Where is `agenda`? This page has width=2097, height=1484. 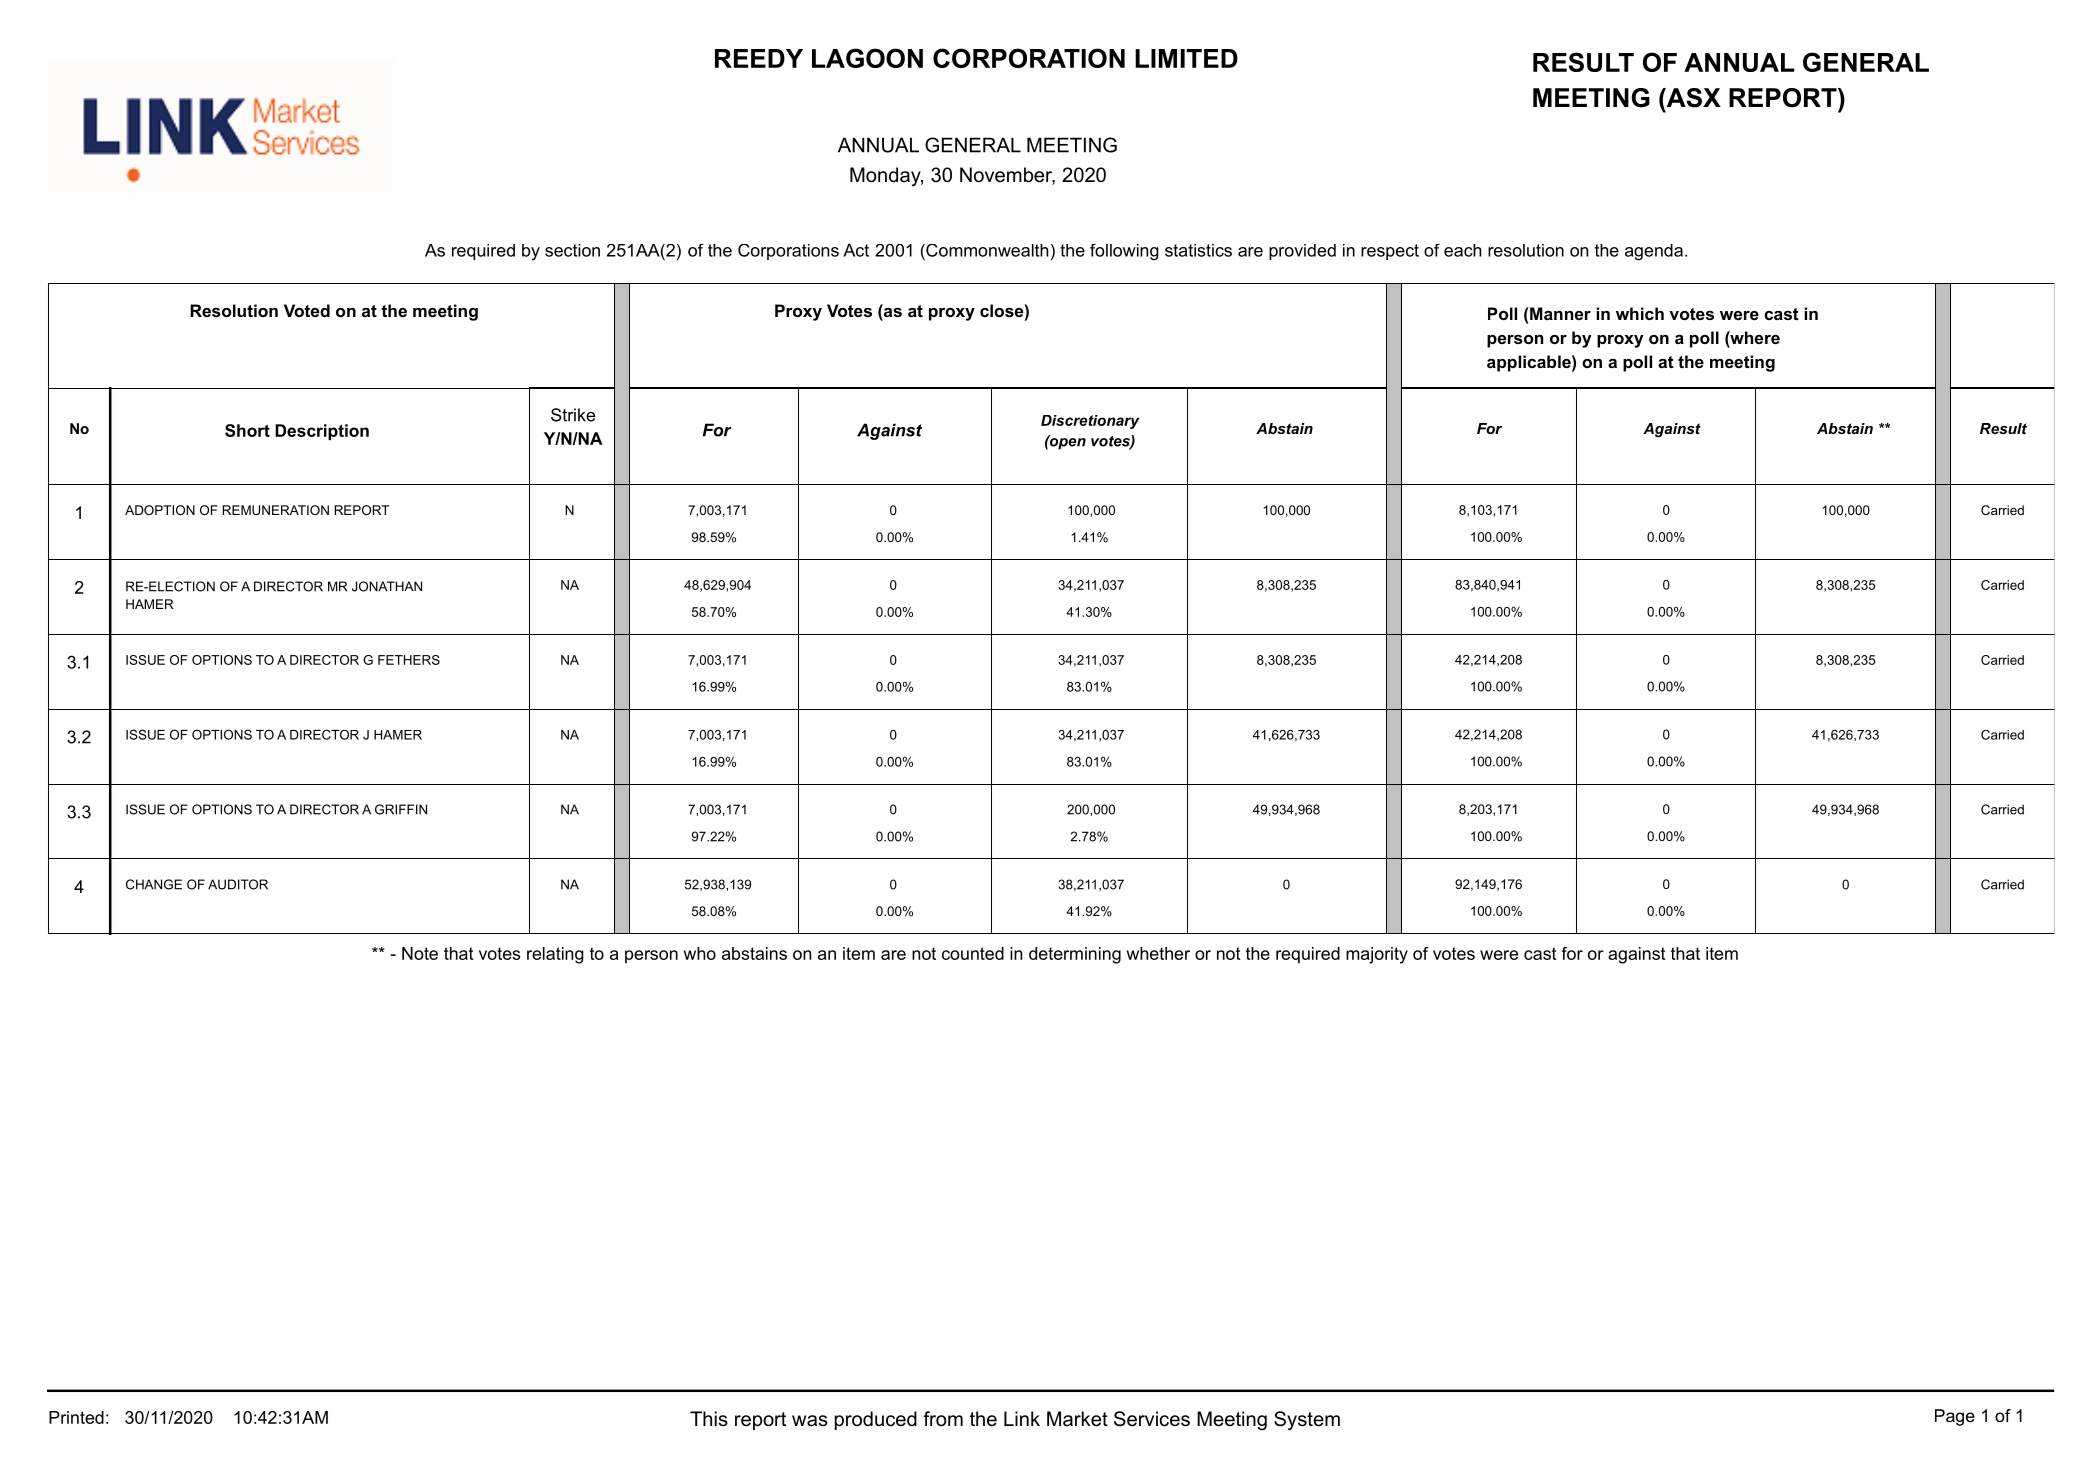
agenda is located at coordinates (1654, 252).
